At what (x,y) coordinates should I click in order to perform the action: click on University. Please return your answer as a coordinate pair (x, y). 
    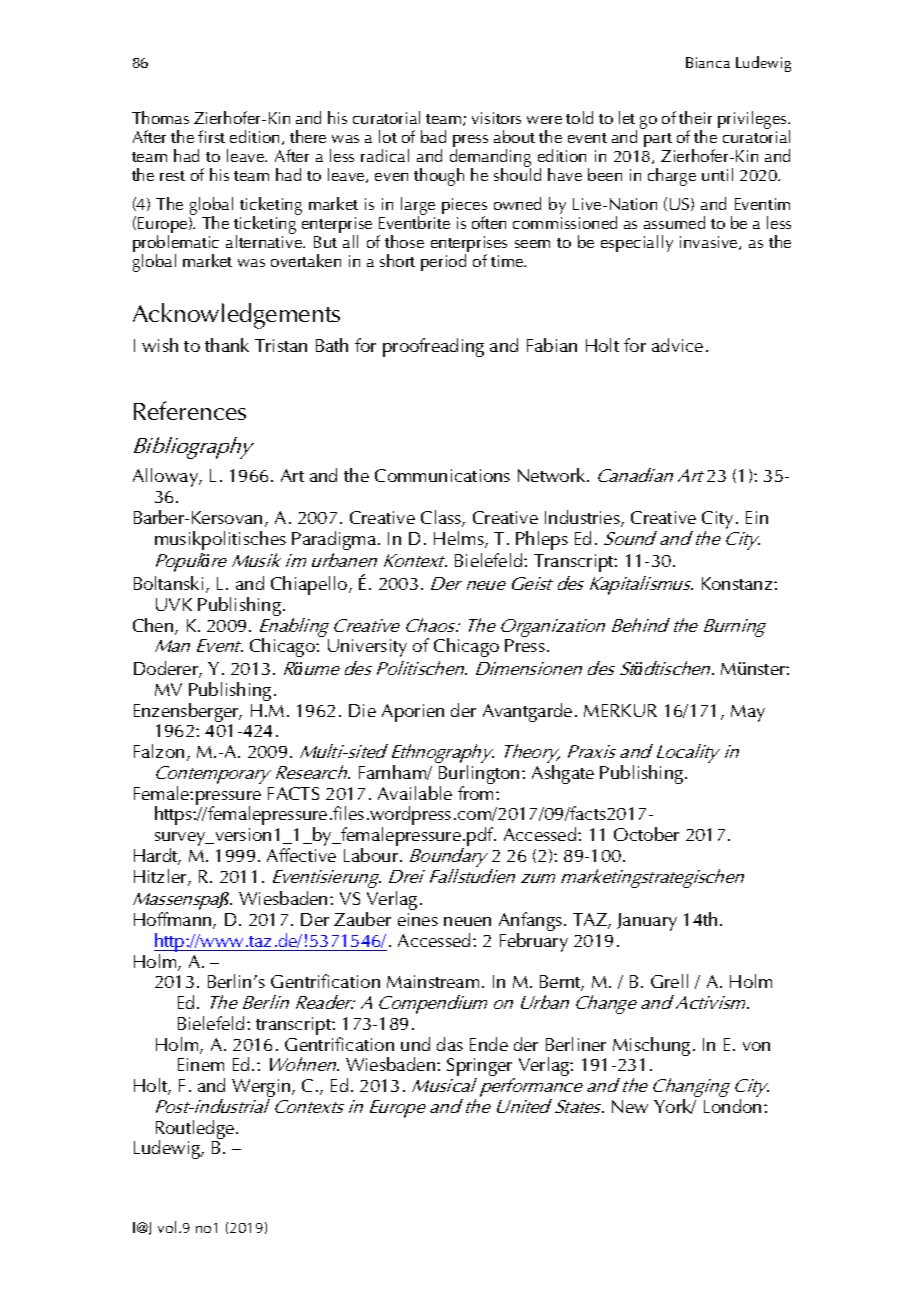
    Looking at the image, I should click on (367, 648).
